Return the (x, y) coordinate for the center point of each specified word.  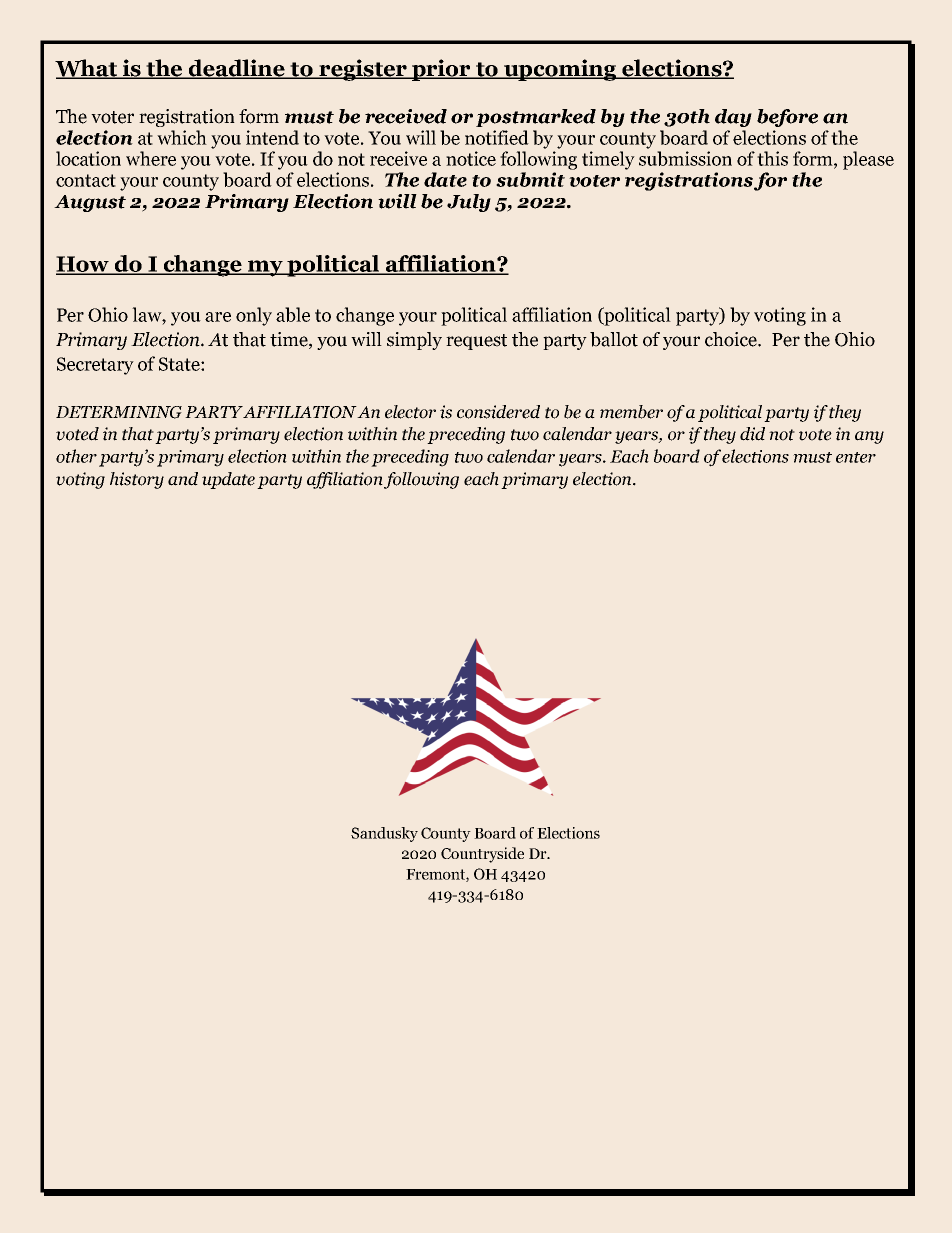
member (631, 412)
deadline (237, 69)
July (469, 203)
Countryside (482, 855)
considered (498, 412)
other (76, 456)
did (752, 434)
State (180, 364)
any (869, 437)
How (83, 265)
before (787, 118)
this (772, 158)
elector (410, 412)
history (137, 480)
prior (441, 70)
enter (856, 457)
